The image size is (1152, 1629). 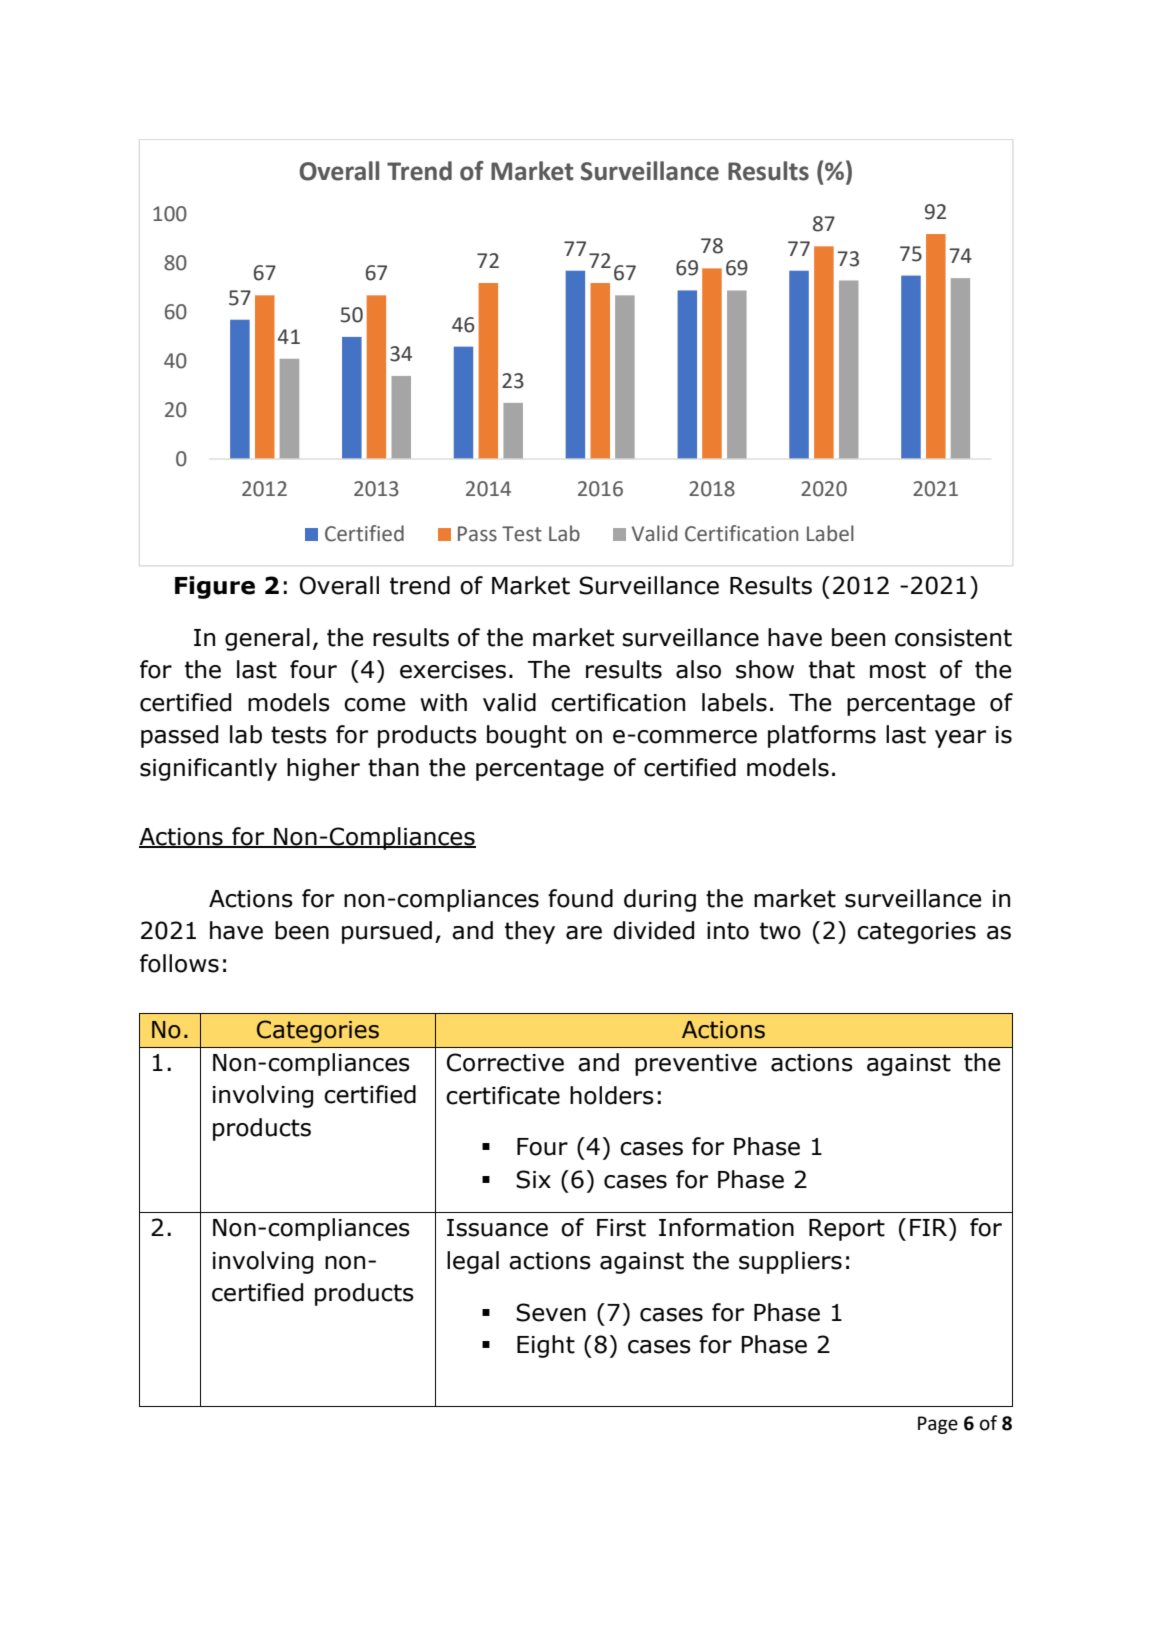 What do you see at coordinates (453, 670) in the page?
I see `exercises` at bounding box center [453, 670].
